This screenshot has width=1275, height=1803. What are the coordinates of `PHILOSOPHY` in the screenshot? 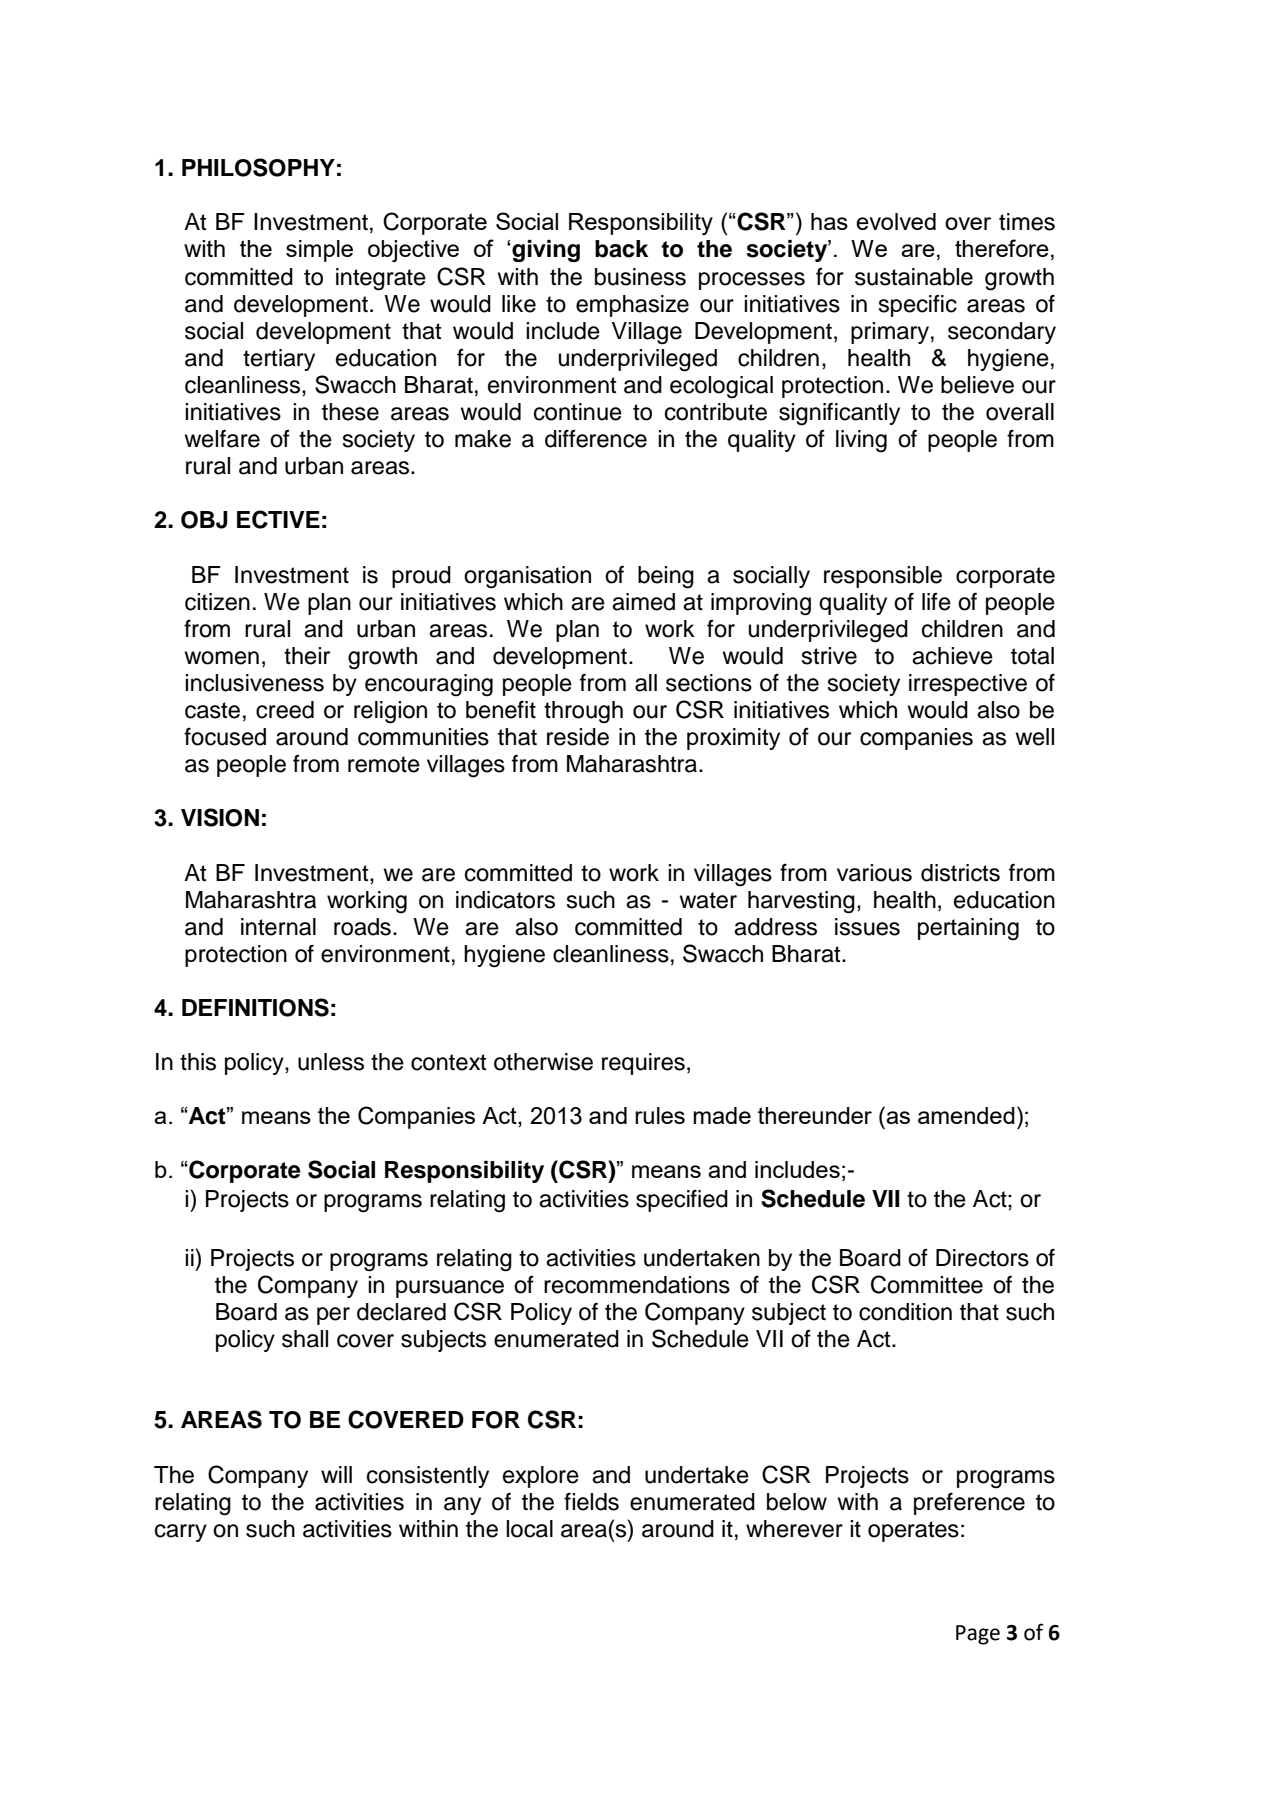 It's located at (258, 167).
